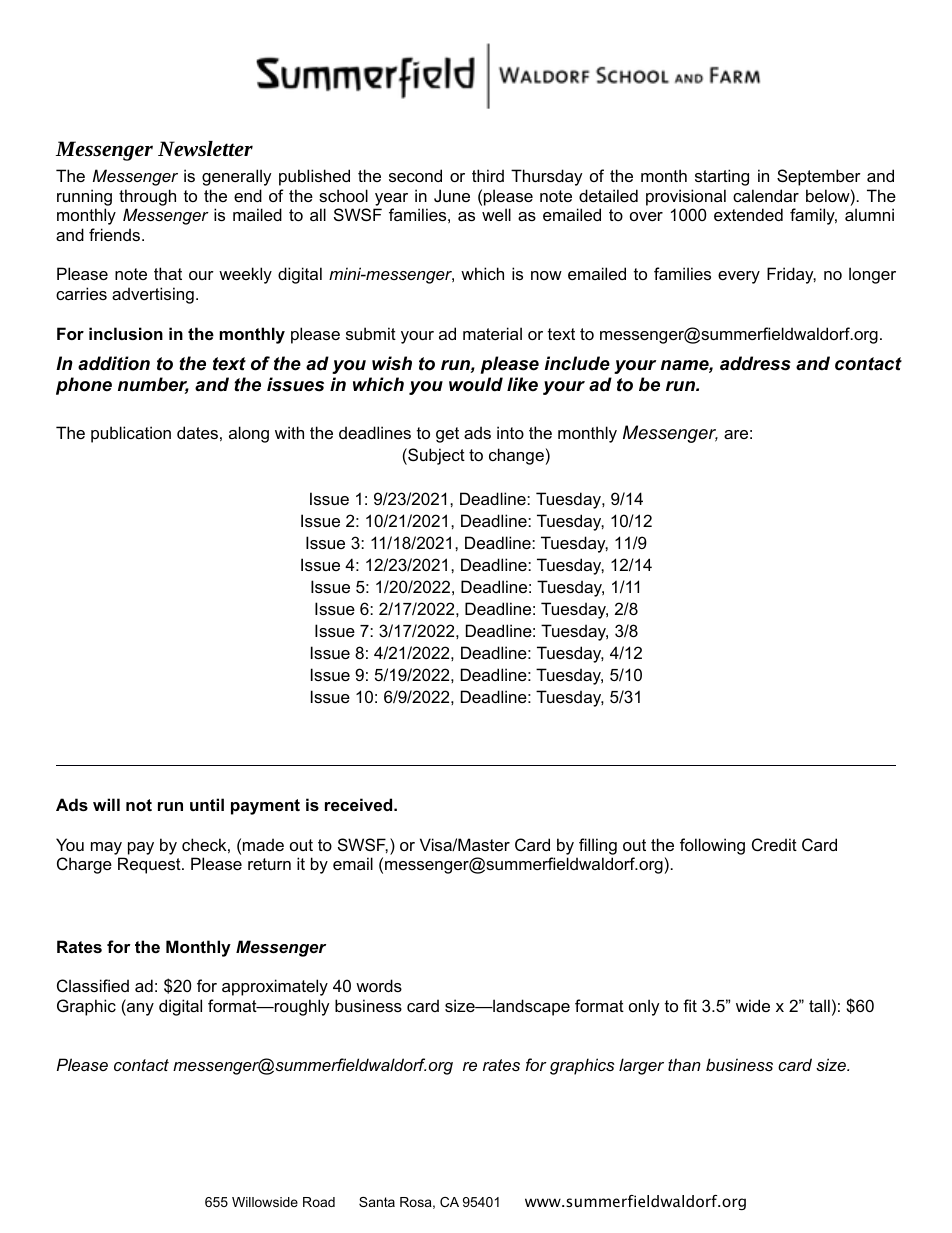 The width and height of the document is (952, 1233). I want to click on Road, so click(319, 1202).
